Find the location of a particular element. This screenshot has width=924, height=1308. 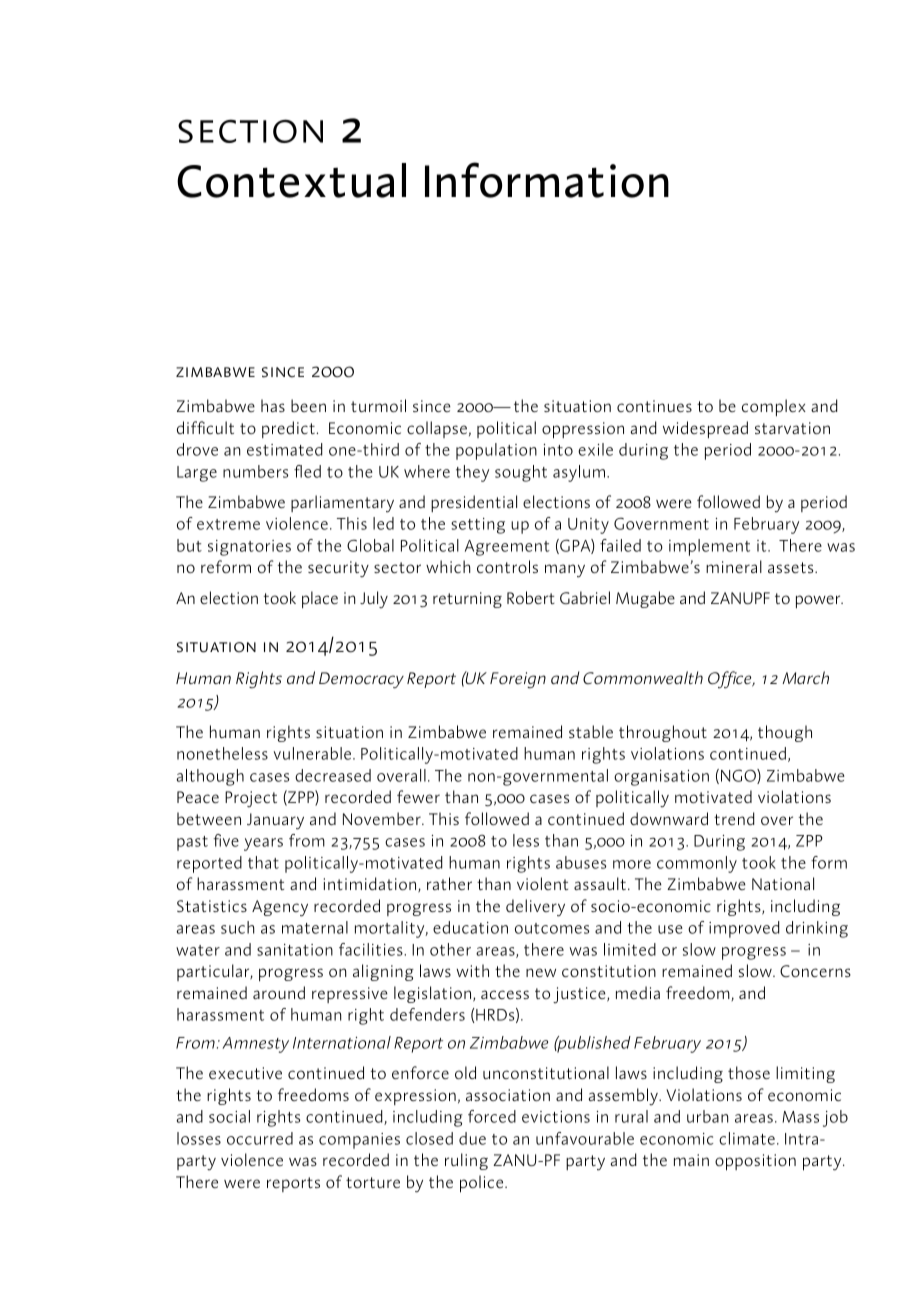

Contextual is located at coordinates (291, 180).
